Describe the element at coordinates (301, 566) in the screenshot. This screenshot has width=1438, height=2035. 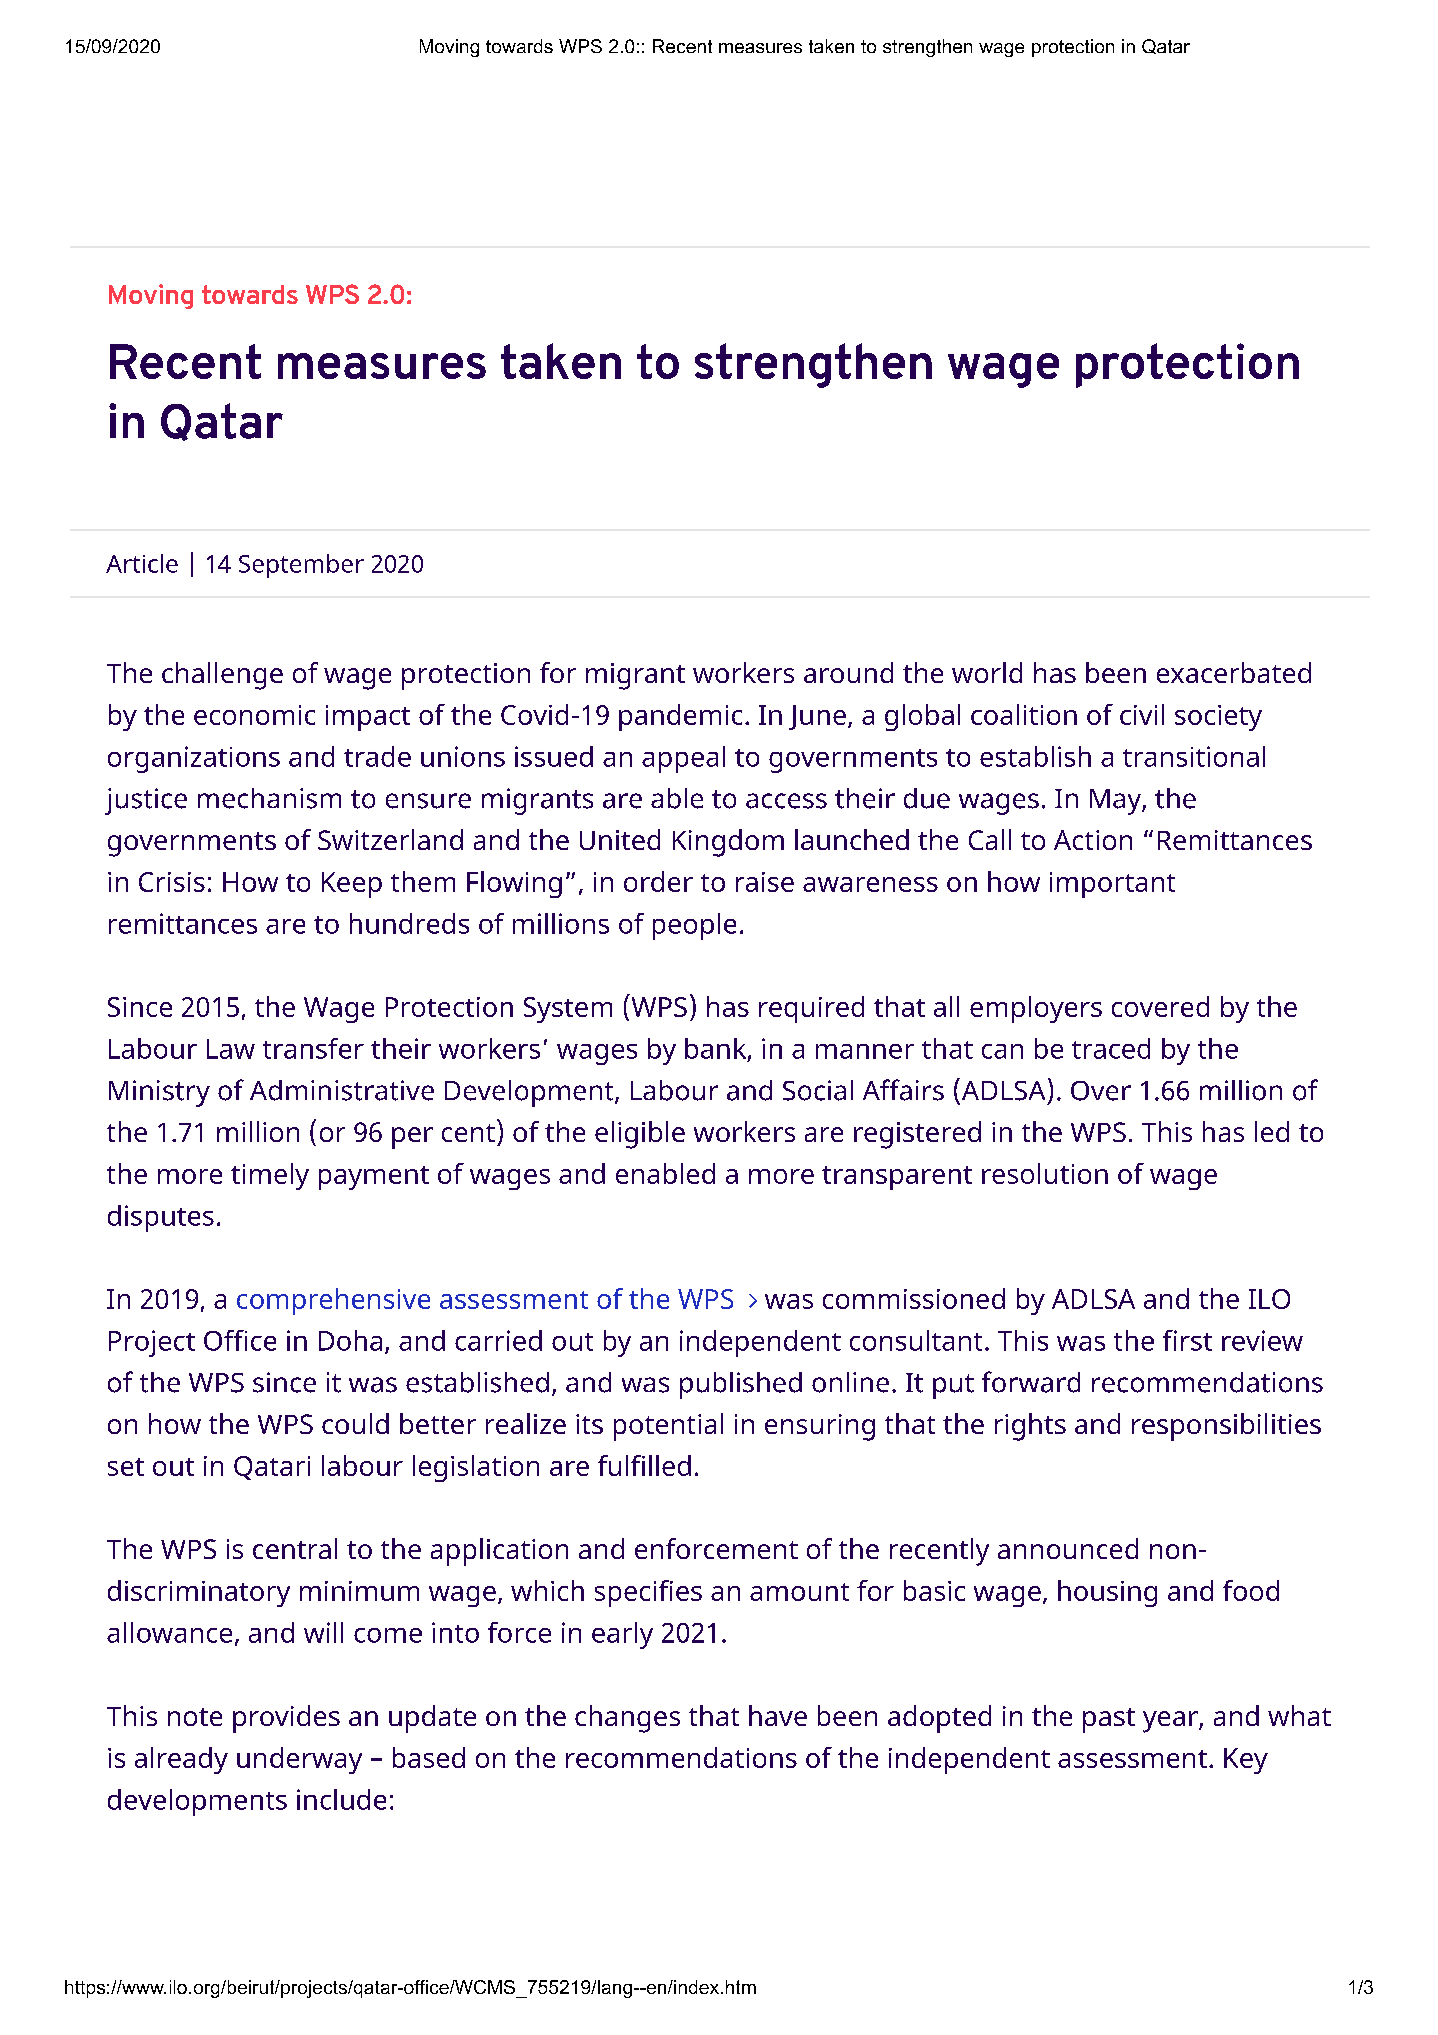
I see `September` at that location.
